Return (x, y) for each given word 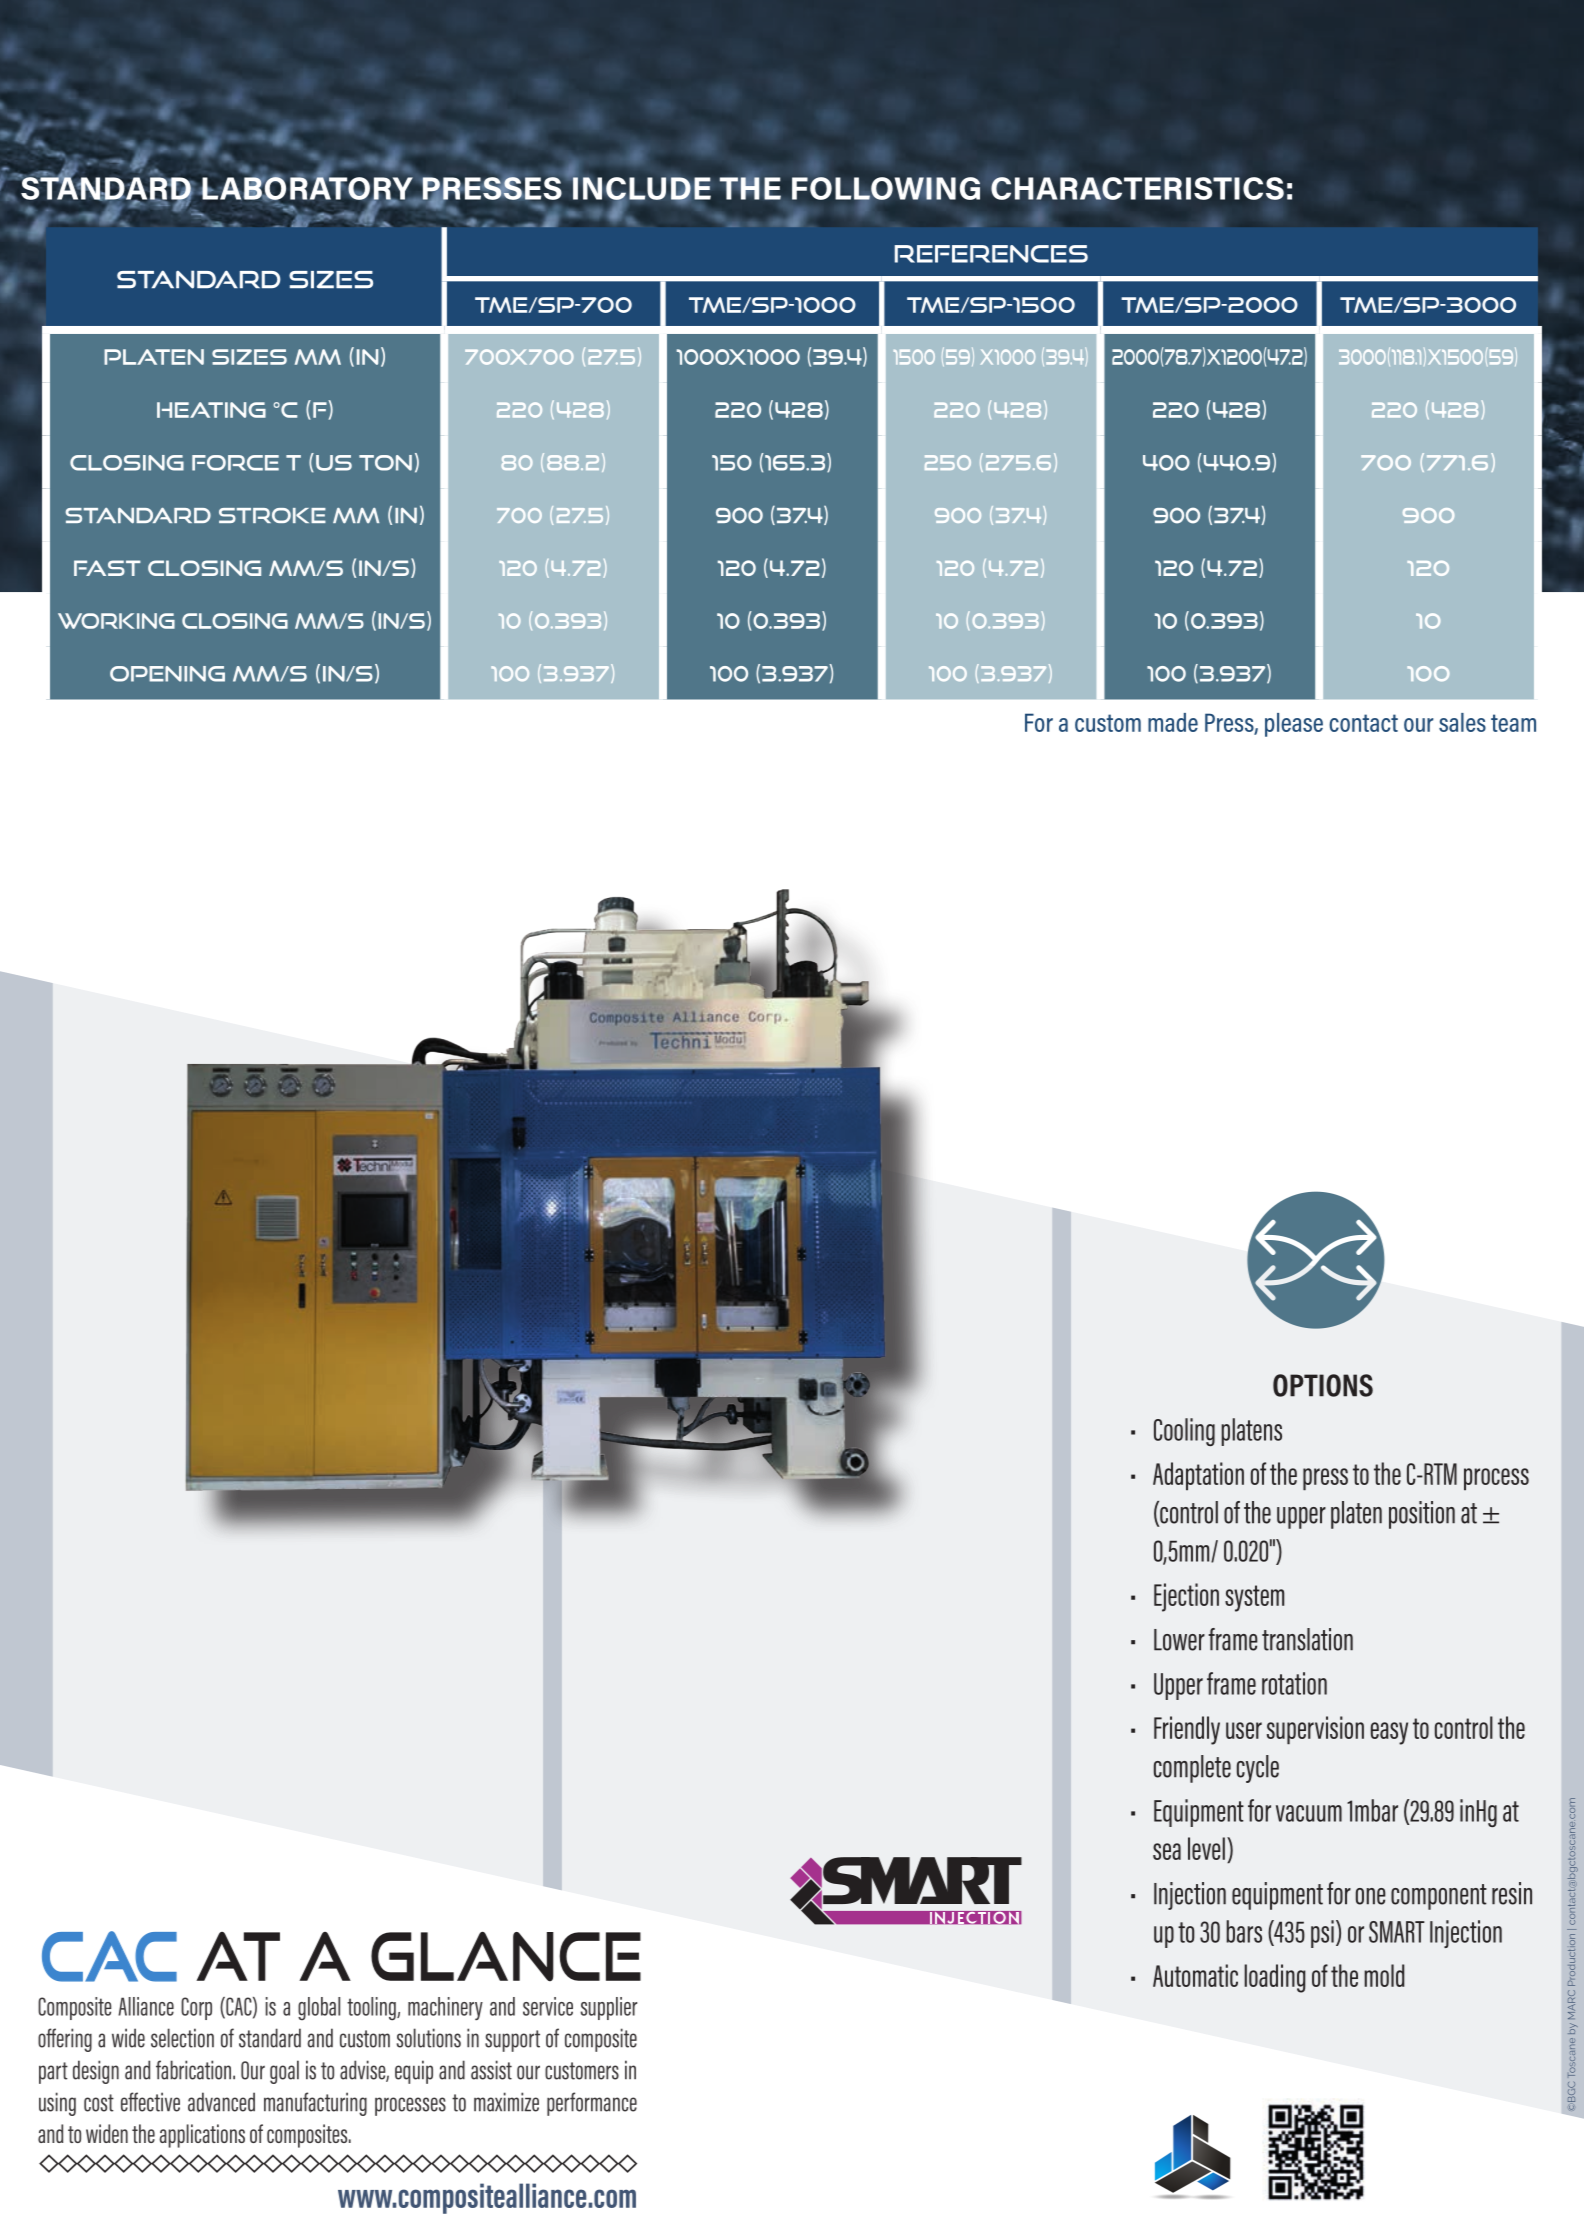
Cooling (1184, 1432)
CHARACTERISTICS (1137, 188)
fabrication (195, 2070)
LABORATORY (307, 188)
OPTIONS (1323, 1385)
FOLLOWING (886, 189)
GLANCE (506, 1957)
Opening (167, 674)
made (1173, 722)
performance (592, 2104)
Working (116, 621)
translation (1307, 1639)
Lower (1179, 1640)
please (1294, 725)
